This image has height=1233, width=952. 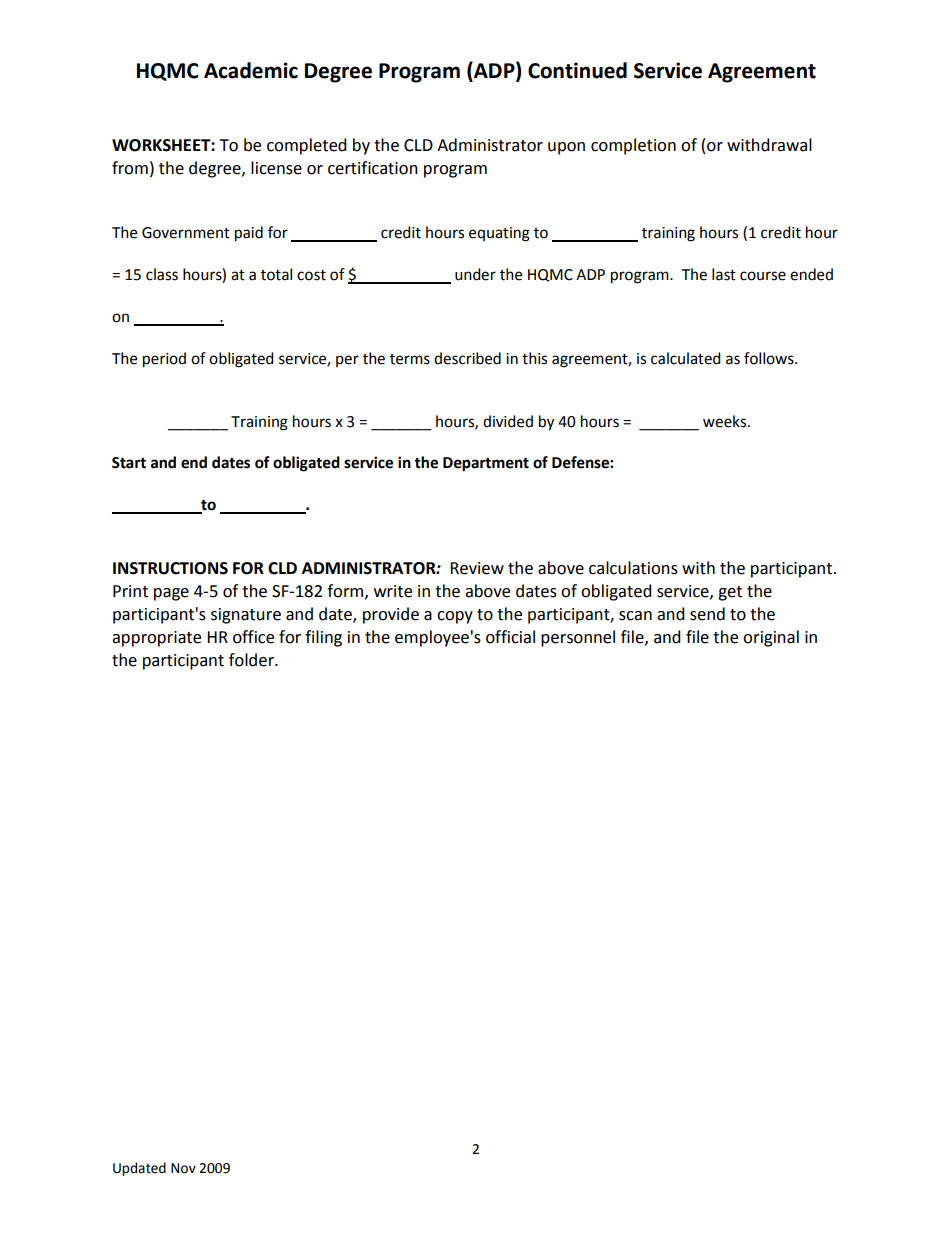 What do you see at coordinates (510, 637) in the image?
I see `official` at bounding box center [510, 637].
